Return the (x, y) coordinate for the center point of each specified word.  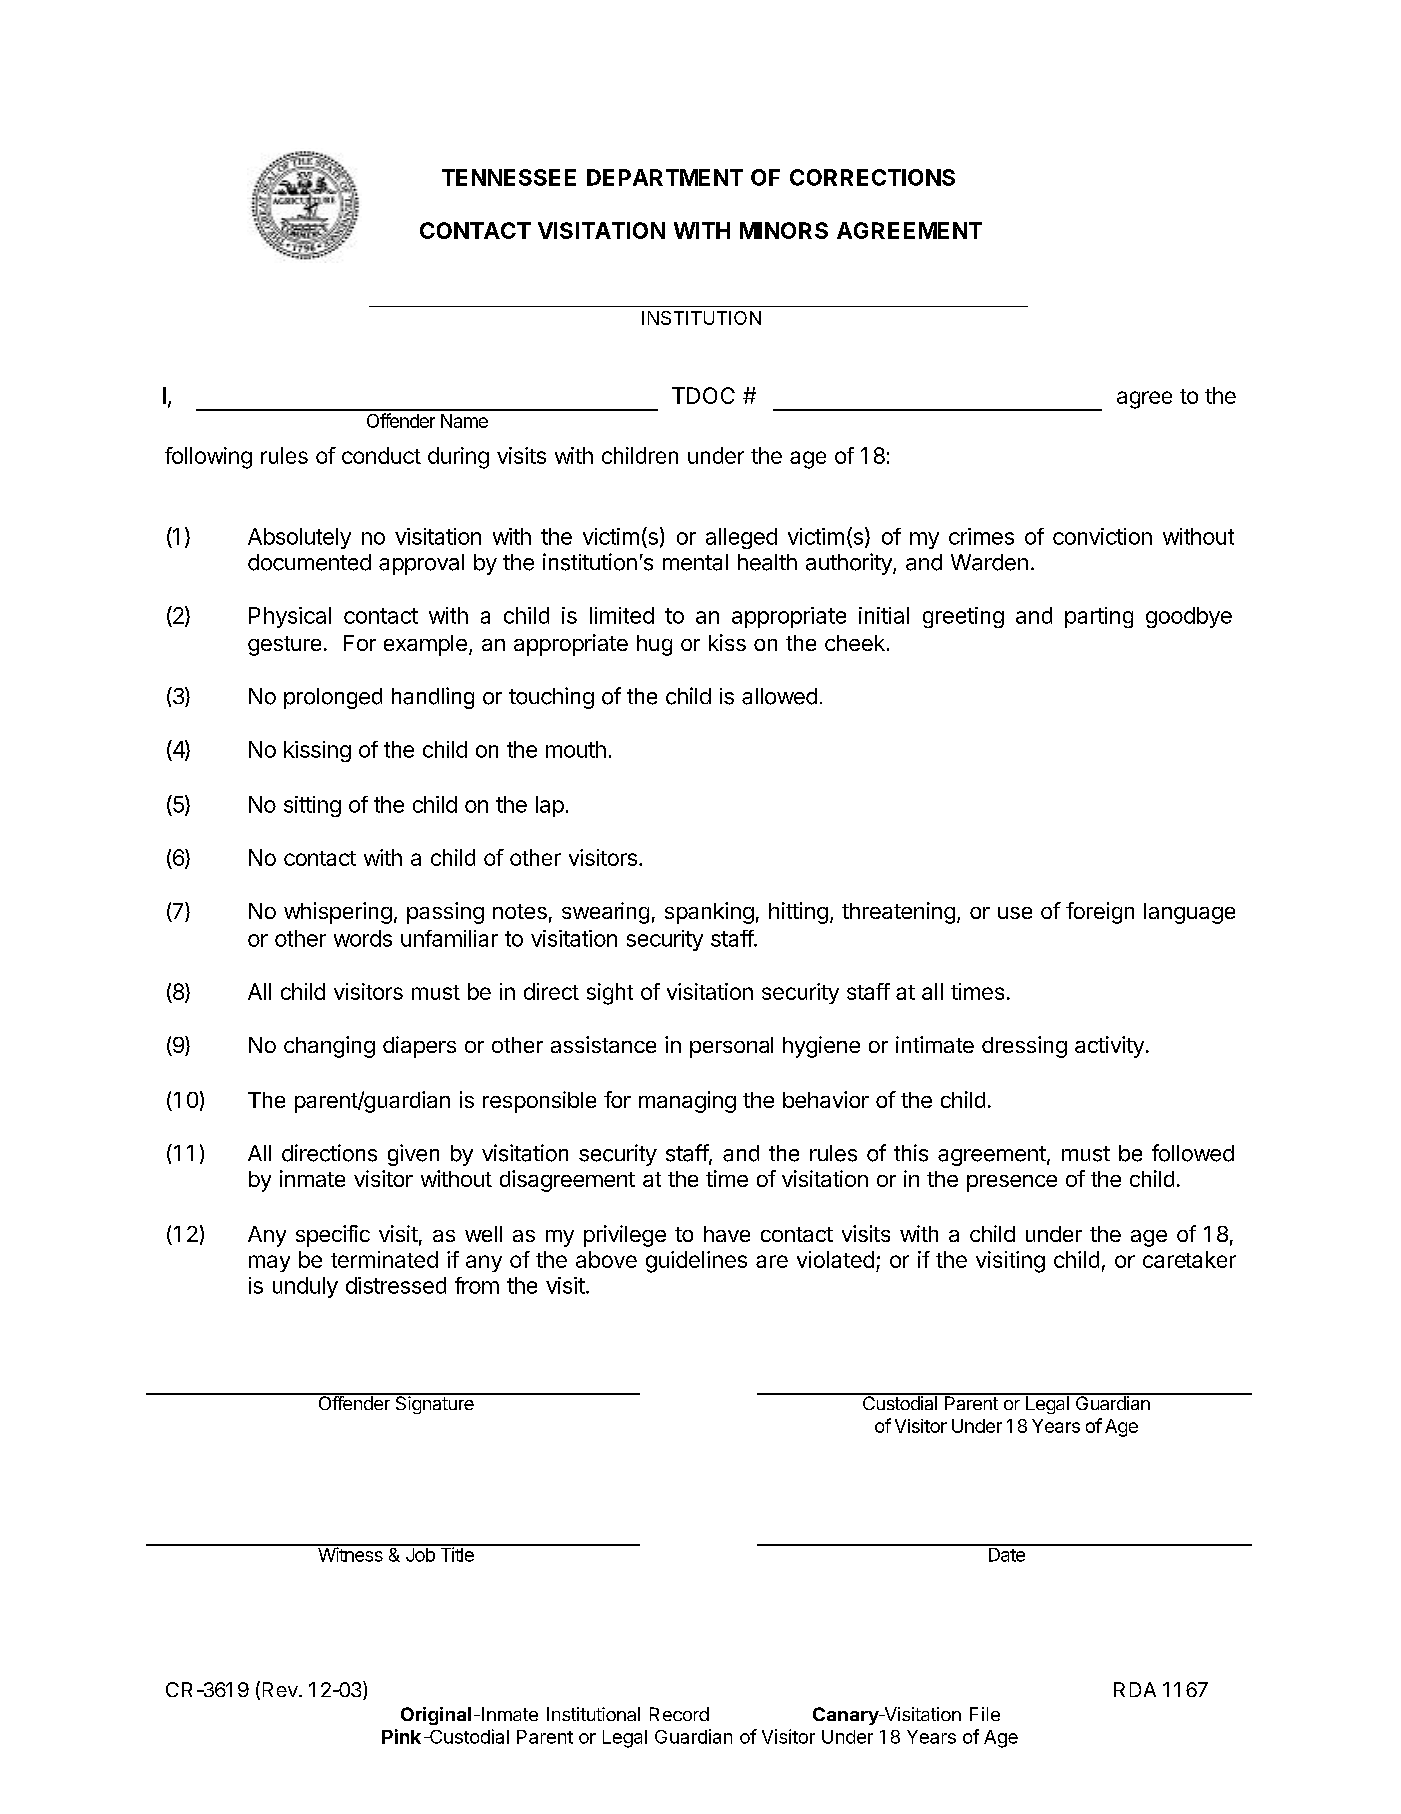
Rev (281, 1689)
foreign (1100, 913)
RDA (1135, 1689)
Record (679, 1714)
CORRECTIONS (872, 177)
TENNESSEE (509, 177)
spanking (709, 913)
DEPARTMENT (665, 177)
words (363, 938)
